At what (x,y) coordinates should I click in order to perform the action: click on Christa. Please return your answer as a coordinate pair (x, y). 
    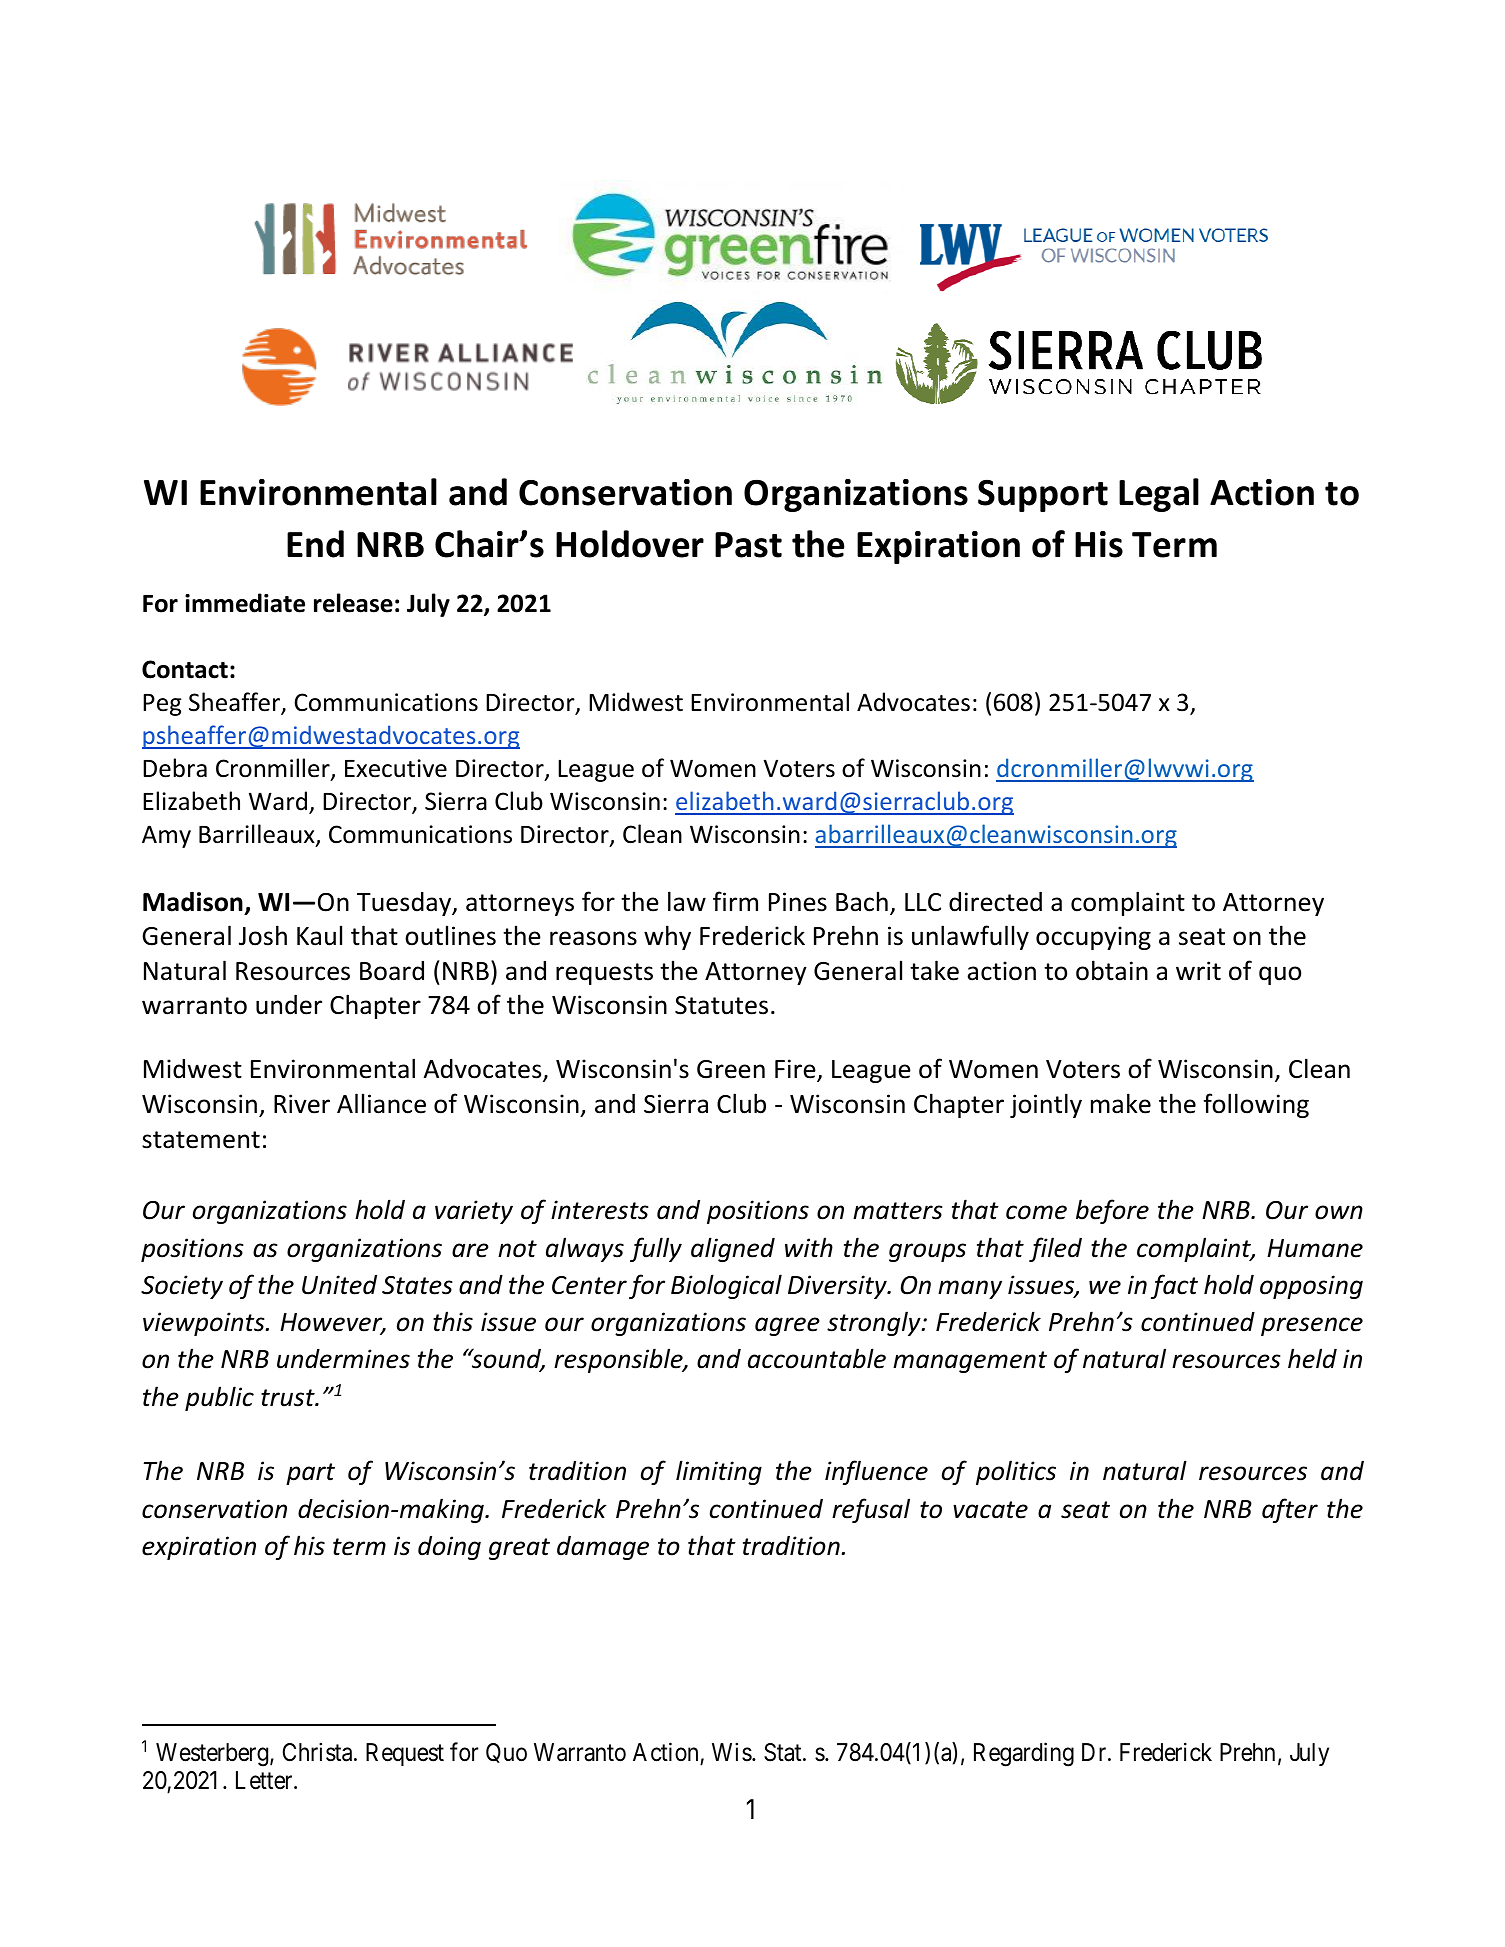
    Looking at the image, I should click on (319, 1752).
